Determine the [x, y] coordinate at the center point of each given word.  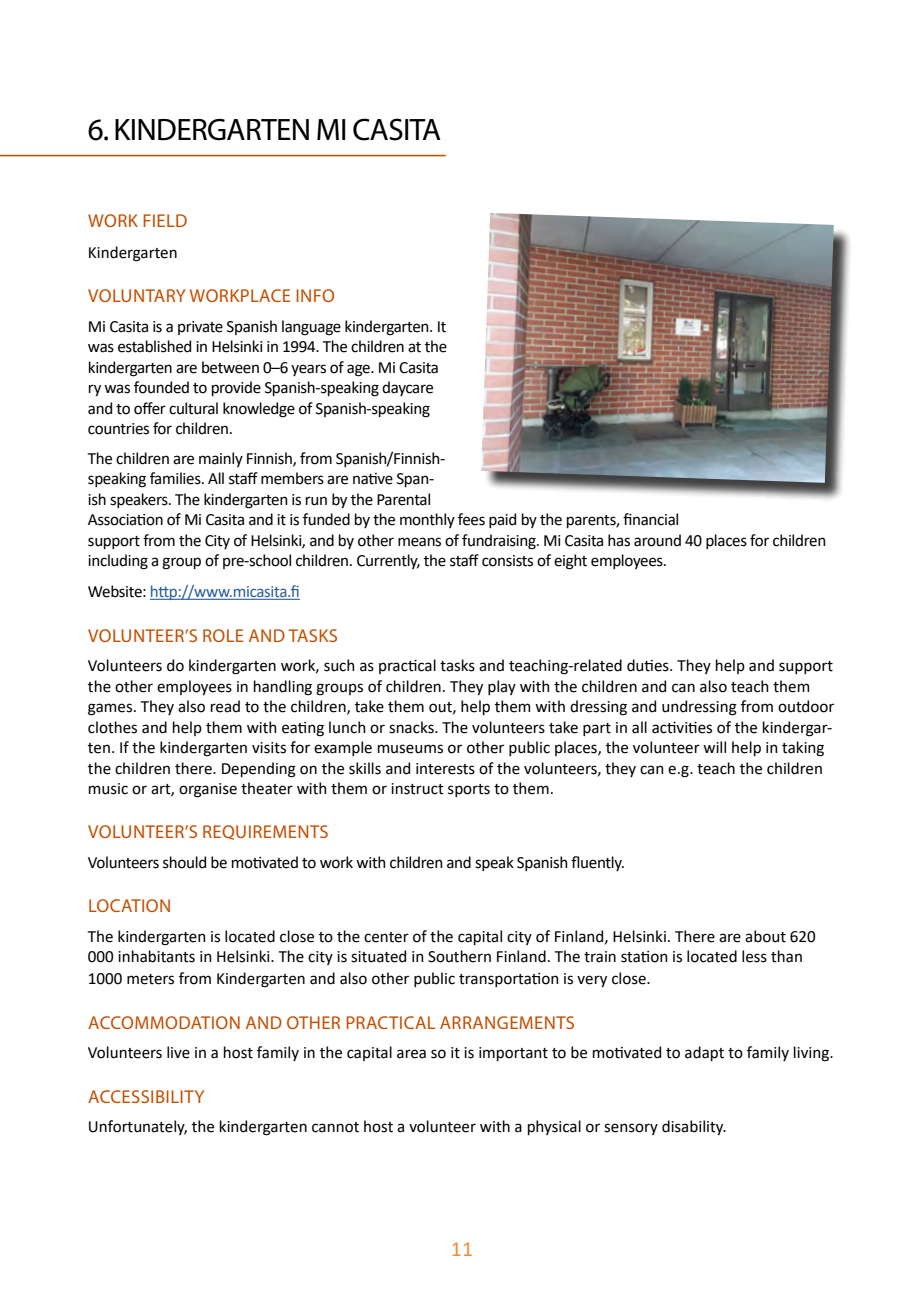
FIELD [165, 220]
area [411, 1054]
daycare [407, 388]
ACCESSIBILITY [146, 1096]
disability [694, 1127]
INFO [315, 295]
